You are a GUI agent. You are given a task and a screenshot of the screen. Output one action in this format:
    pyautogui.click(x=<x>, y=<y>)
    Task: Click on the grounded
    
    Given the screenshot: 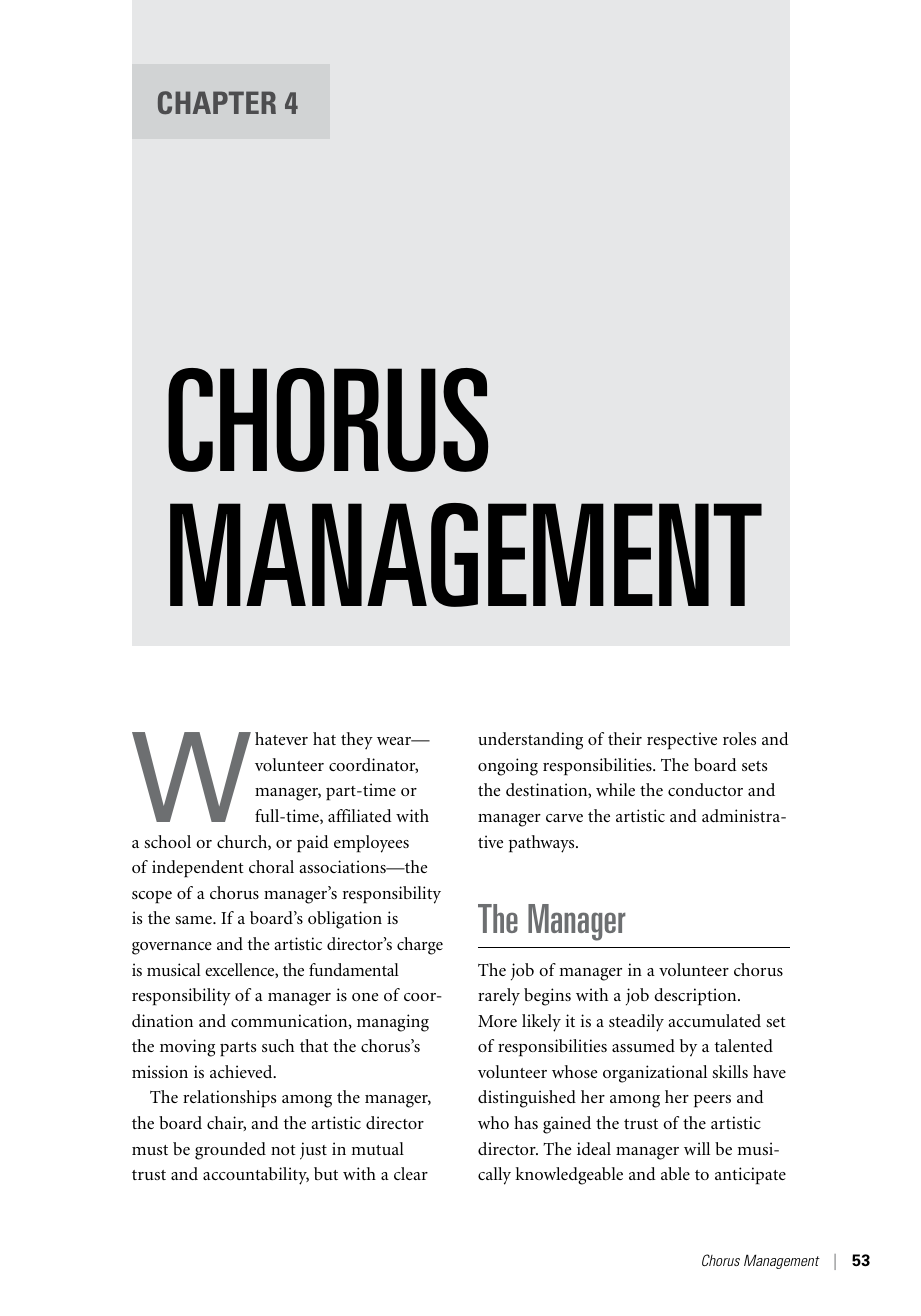 What is the action you would take?
    pyautogui.click(x=230, y=1151)
